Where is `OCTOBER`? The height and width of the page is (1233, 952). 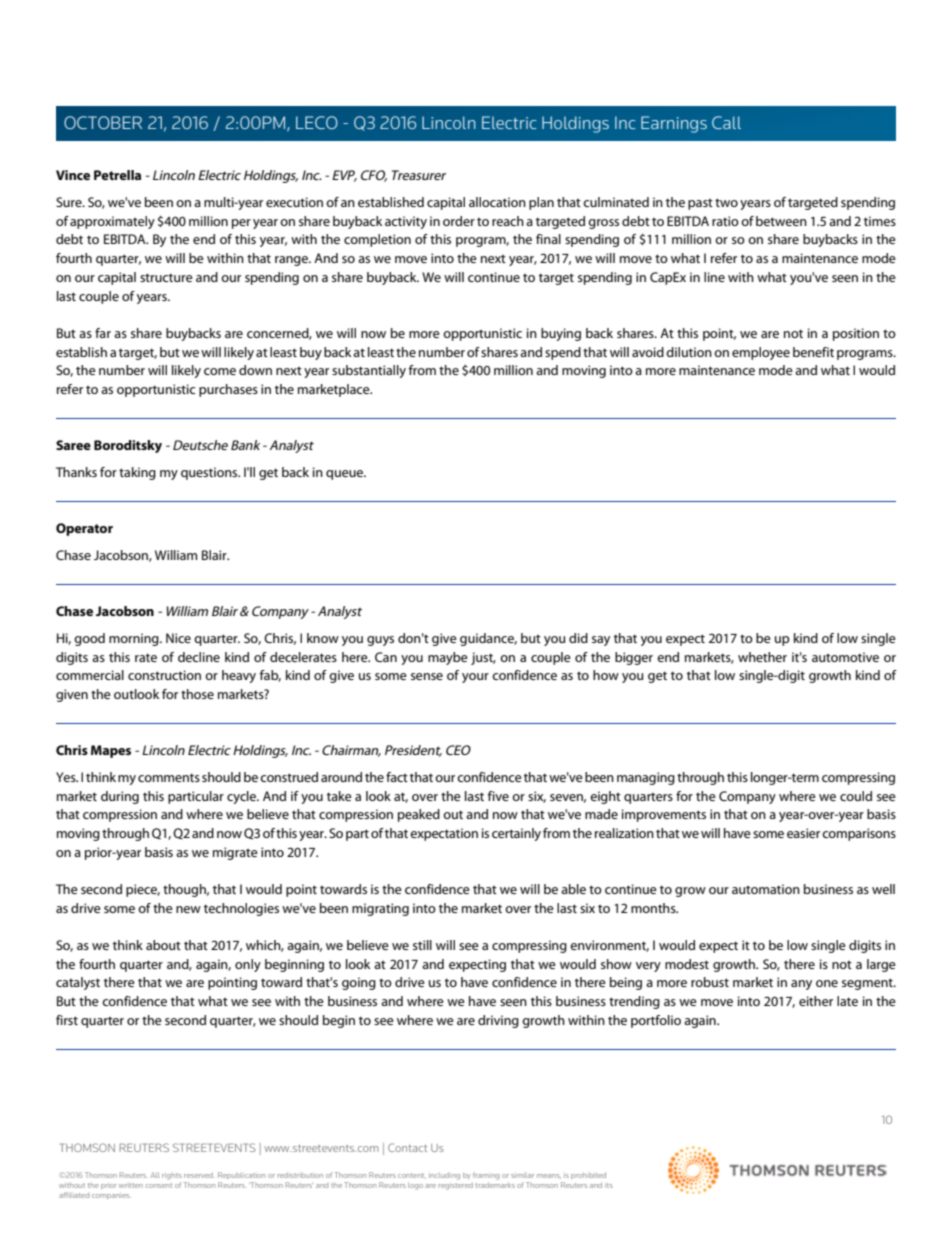
OCTOBER is located at coordinates (103, 122).
